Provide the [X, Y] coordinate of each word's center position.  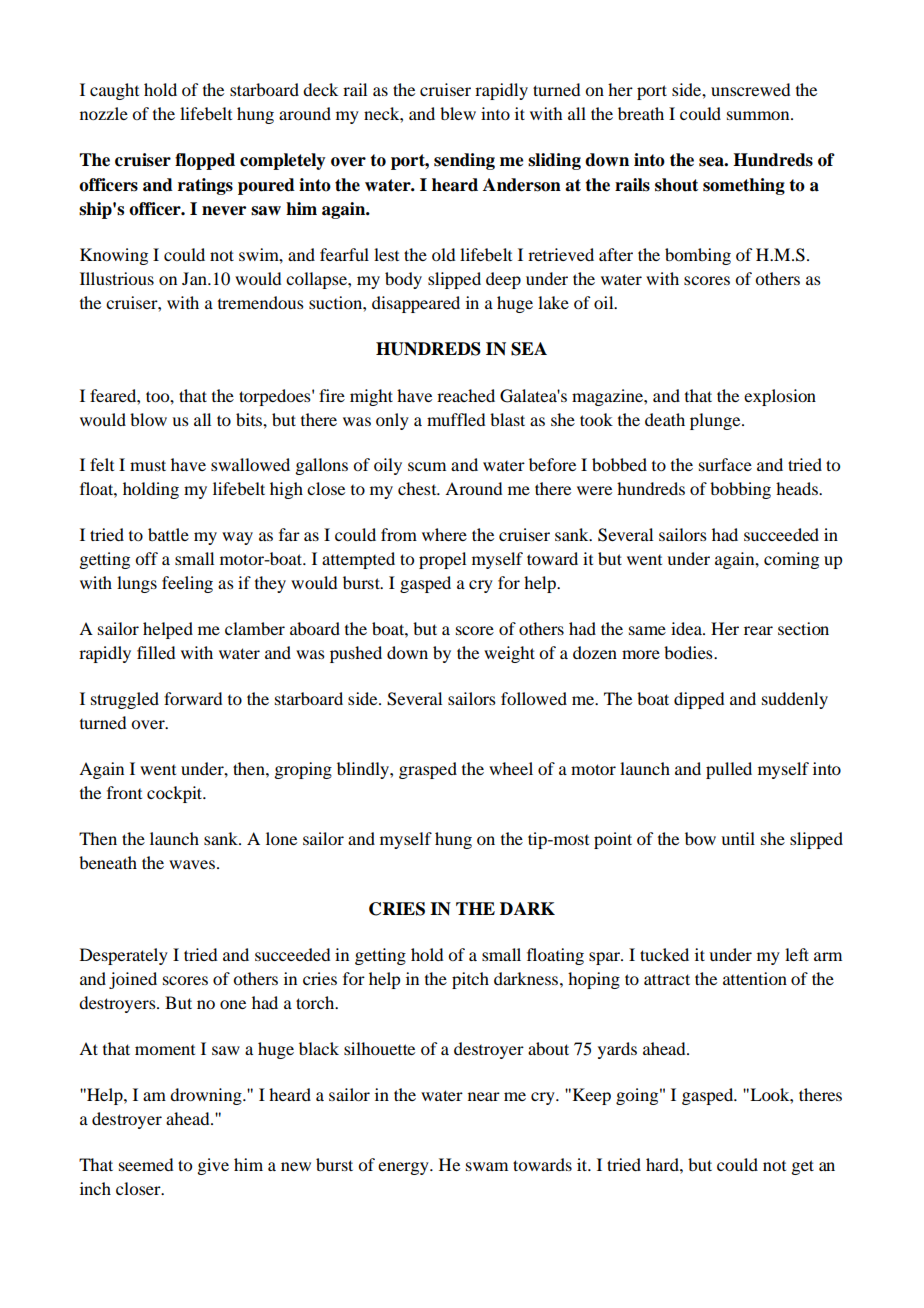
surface [725, 464]
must [148, 465]
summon [759, 115]
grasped [428, 770]
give [213, 1166]
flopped [205, 161]
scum [427, 466]
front [124, 792]
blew [458, 113]
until [738, 838]
